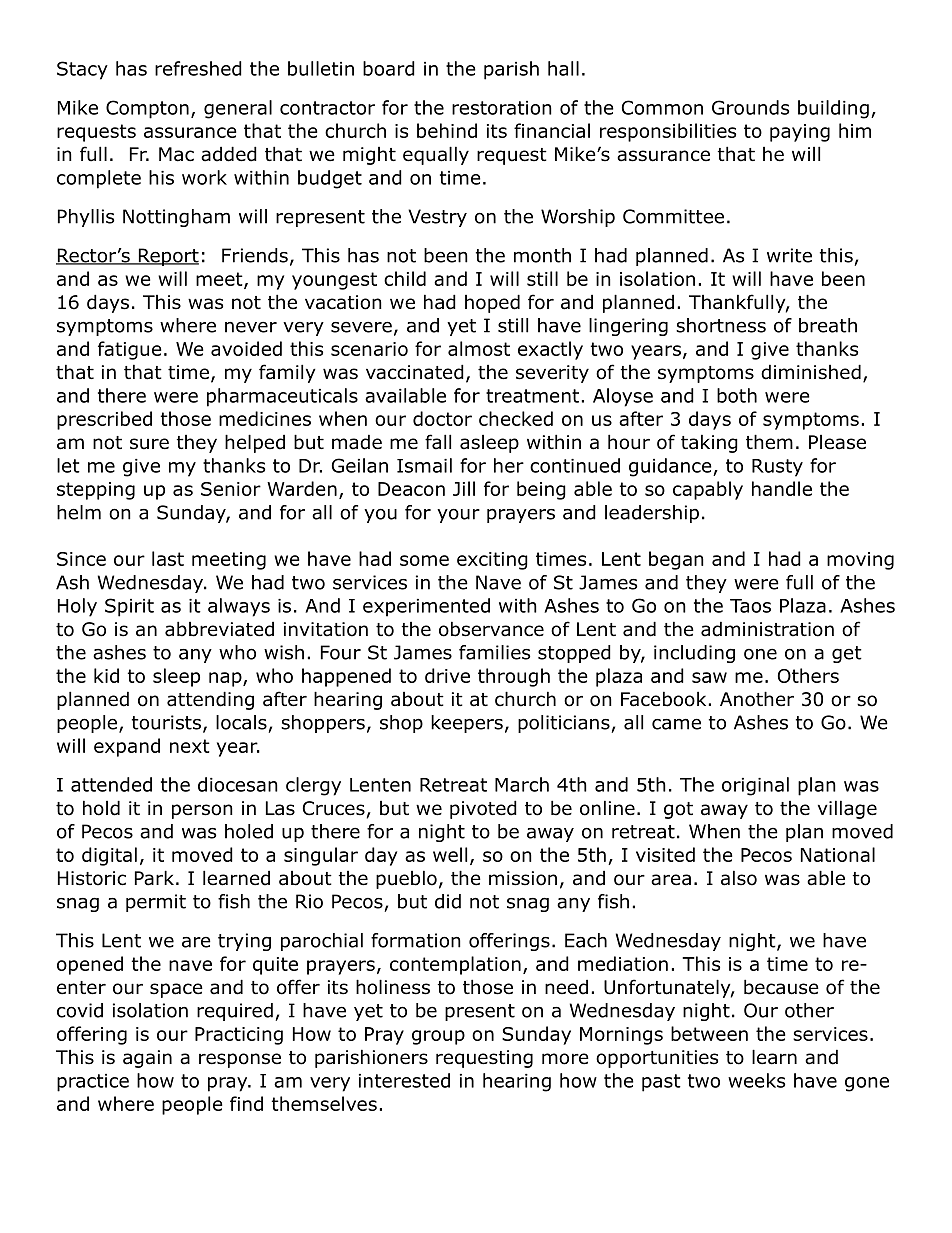 The image size is (952, 1233). I want to click on Compton, so click(147, 109).
